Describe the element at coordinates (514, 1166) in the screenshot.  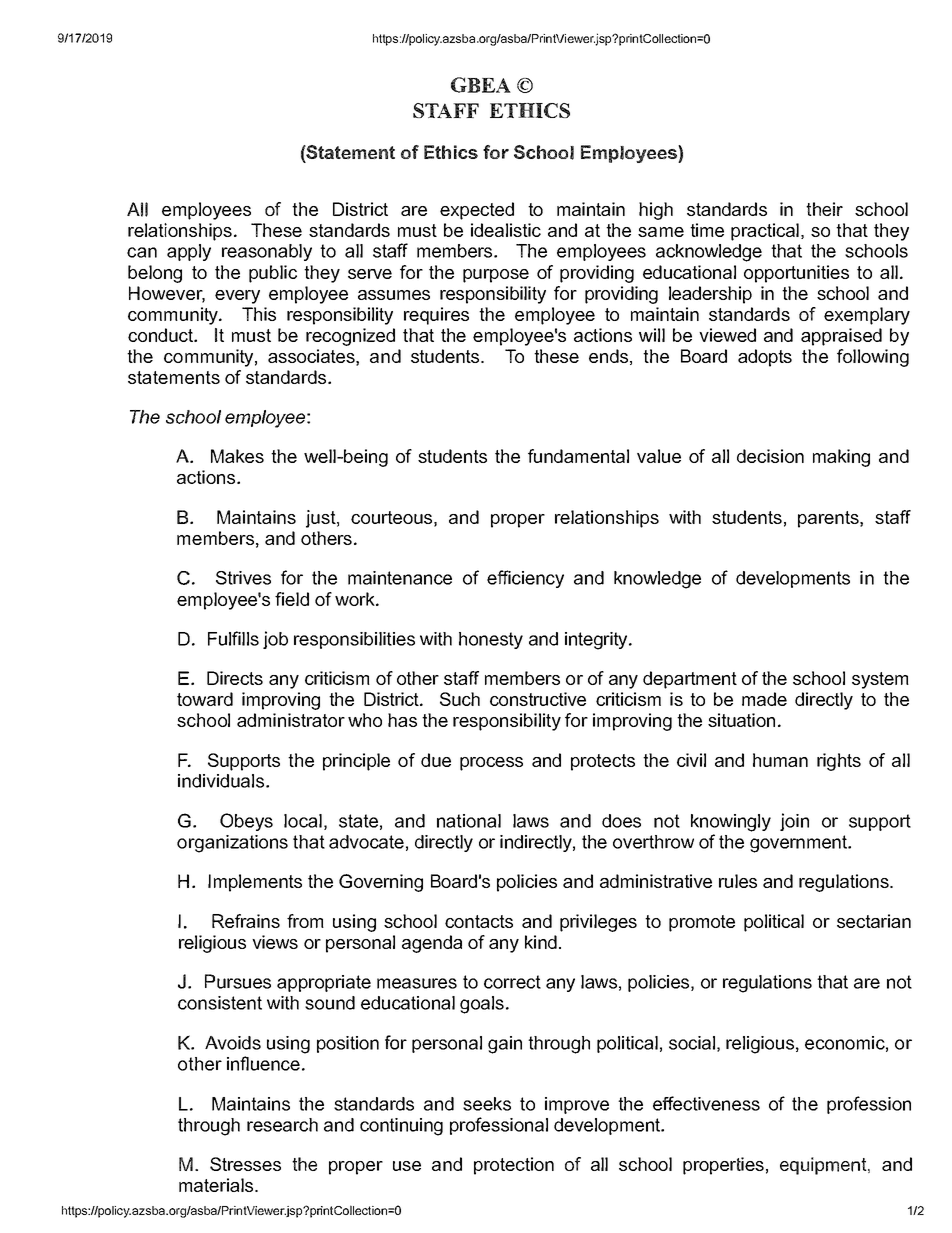
I see `protection` at that location.
